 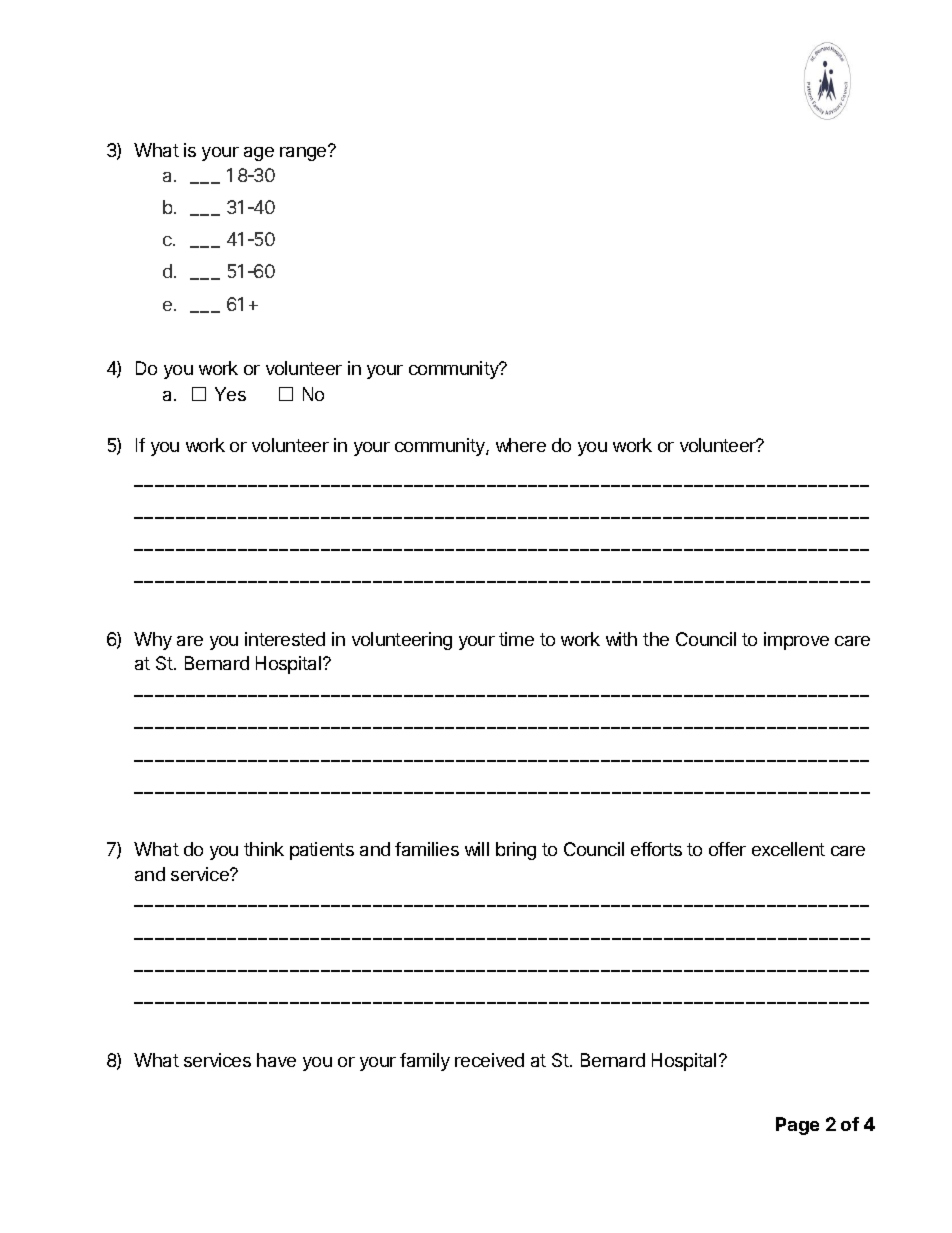 What do you see at coordinates (797, 1126) in the screenshot?
I see `Page` at bounding box center [797, 1126].
